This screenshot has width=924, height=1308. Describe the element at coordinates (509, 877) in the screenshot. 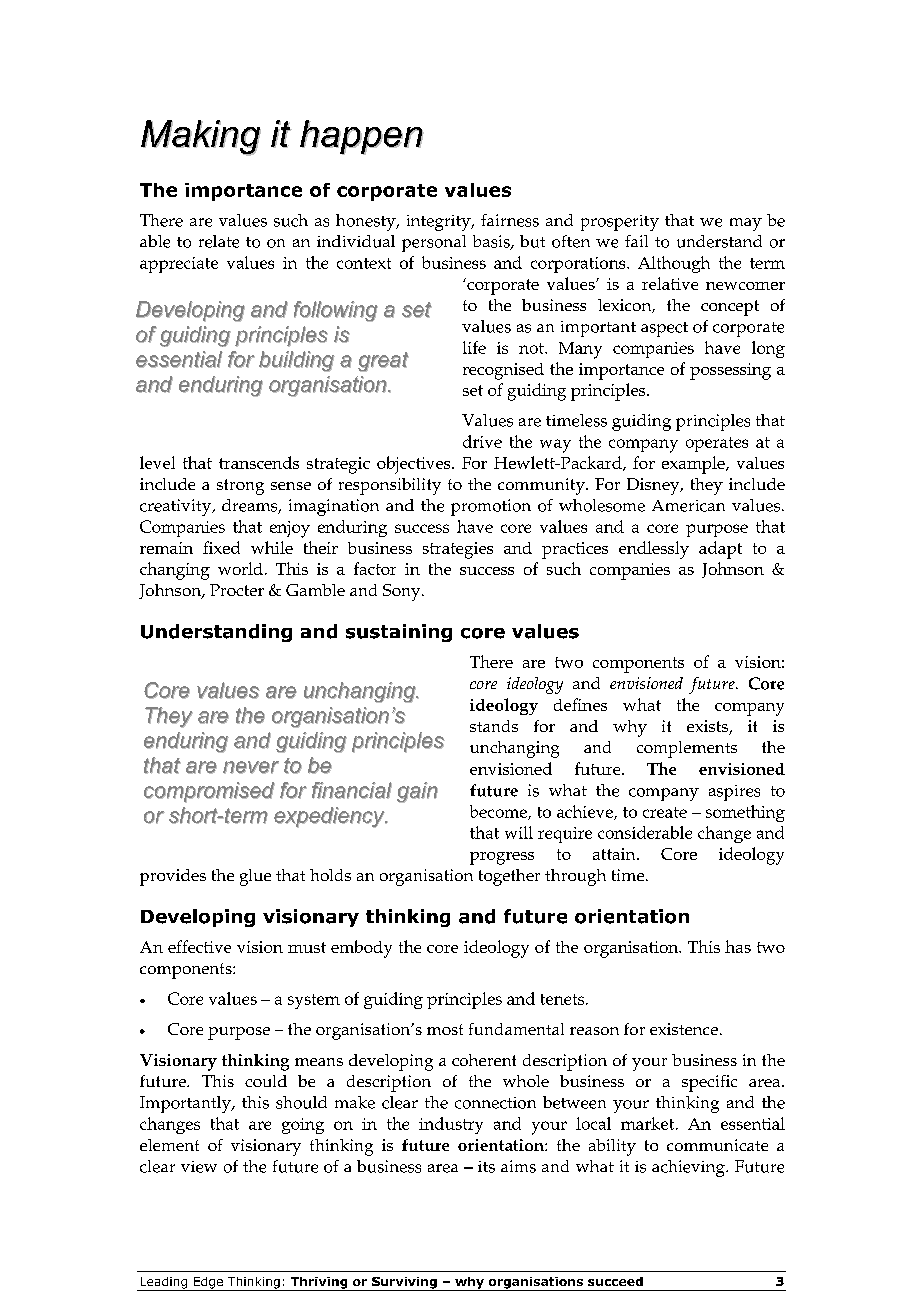

I see `together` at that location.
